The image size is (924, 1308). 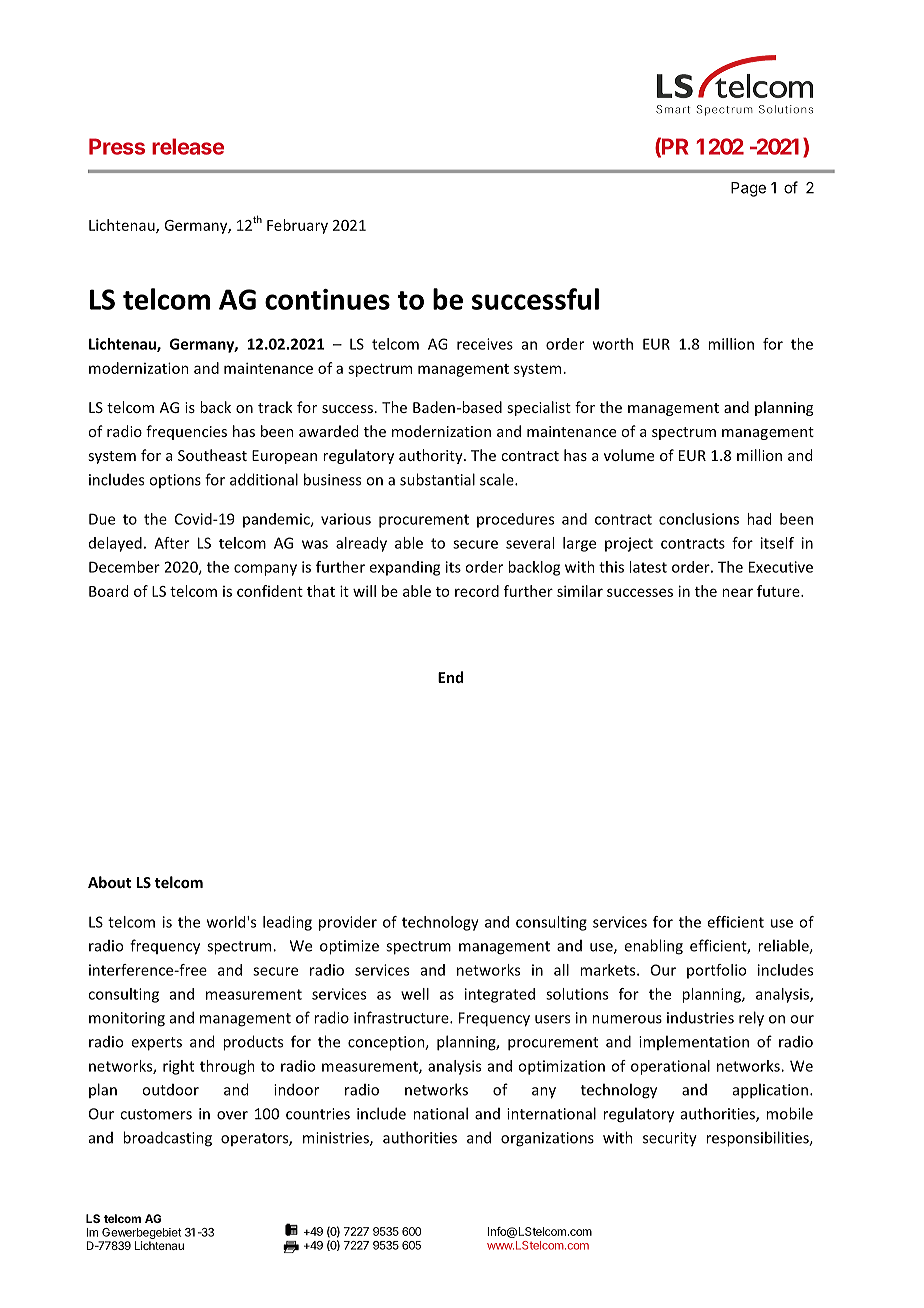 What do you see at coordinates (156, 1114) in the screenshot?
I see `customers` at bounding box center [156, 1114].
